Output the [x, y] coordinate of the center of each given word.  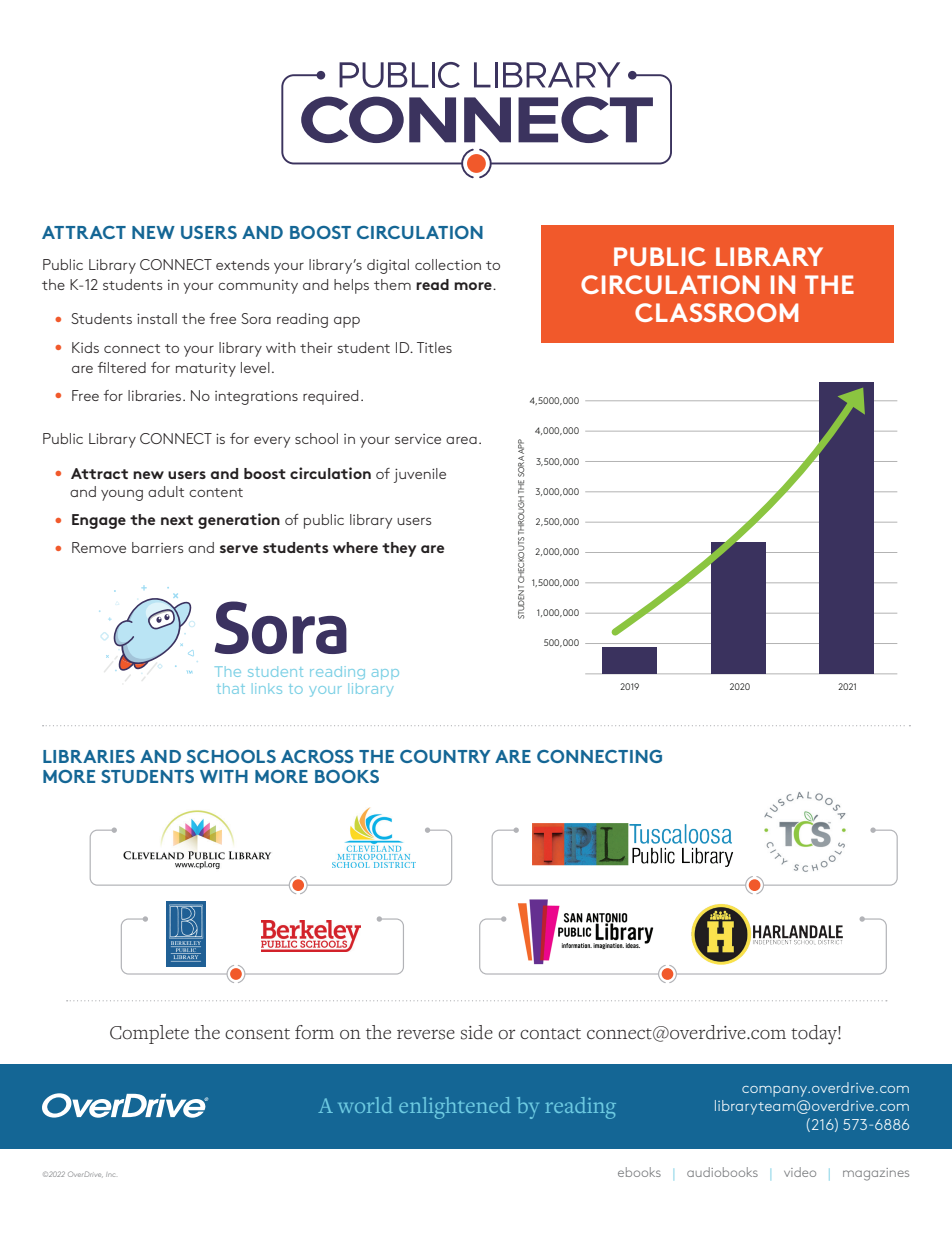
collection [448, 264]
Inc [110, 1175]
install [157, 318]
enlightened [455, 1108]
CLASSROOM [716, 312]
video [800, 1172]
